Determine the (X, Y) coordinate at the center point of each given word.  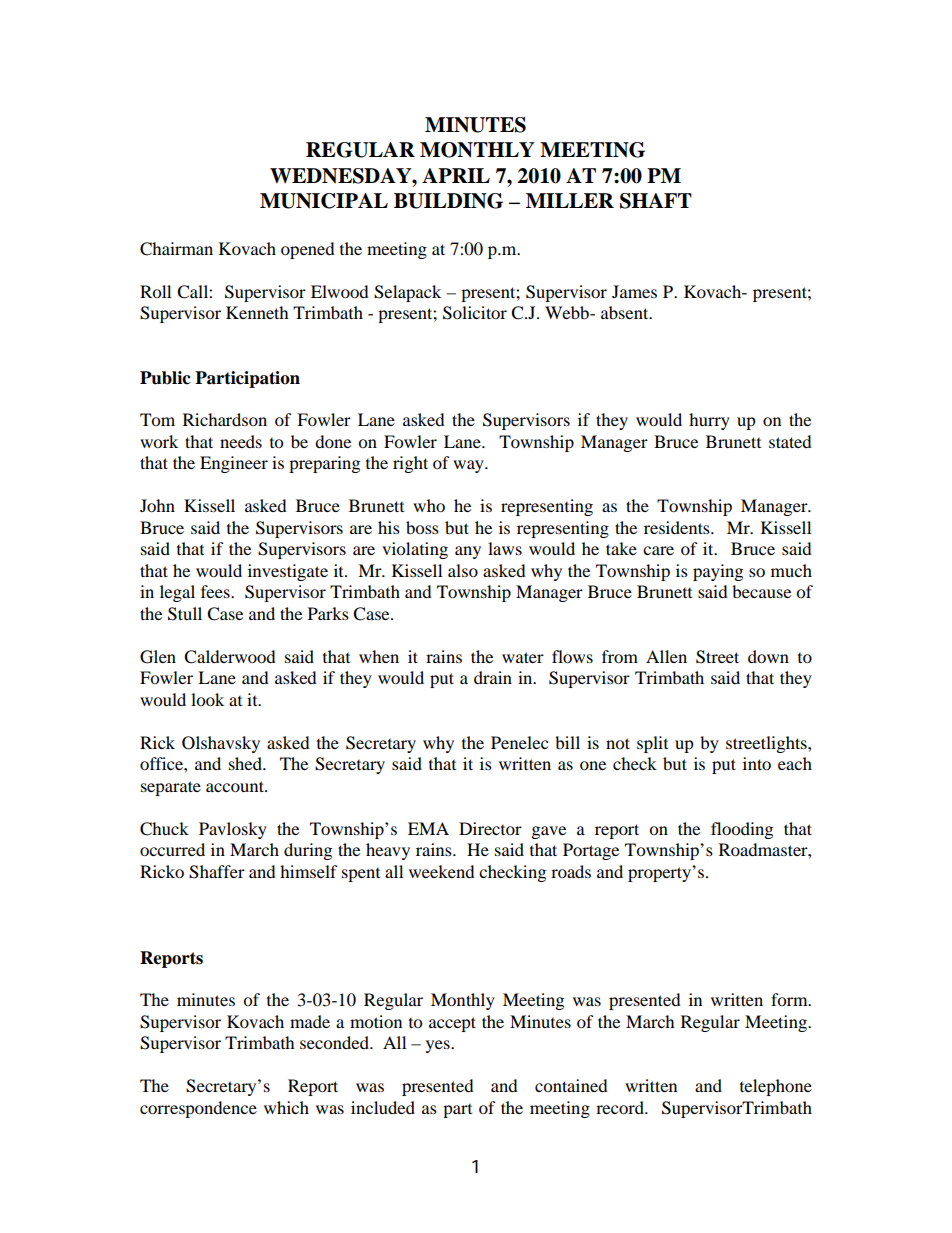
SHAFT (656, 201)
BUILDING (448, 201)
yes (439, 1046)
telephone (776, 1087)
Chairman (176, 249)
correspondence (198, 1109)
